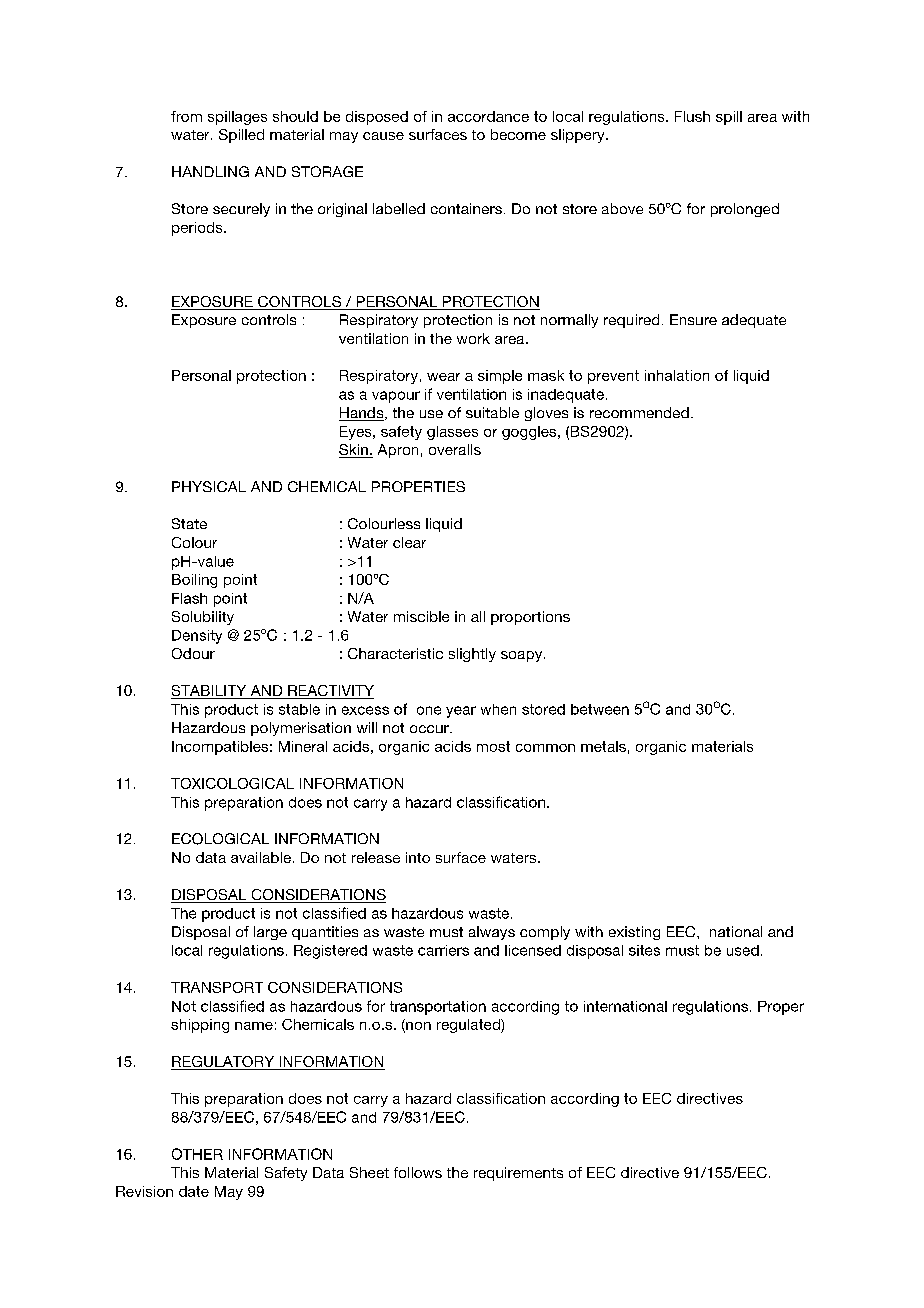 Image resolution: width=924 pixels, height=1308 pixels. What do you see at coordinates (210, 171) in the image?
I see `HANDLING` at bounding box center [210, 171].
